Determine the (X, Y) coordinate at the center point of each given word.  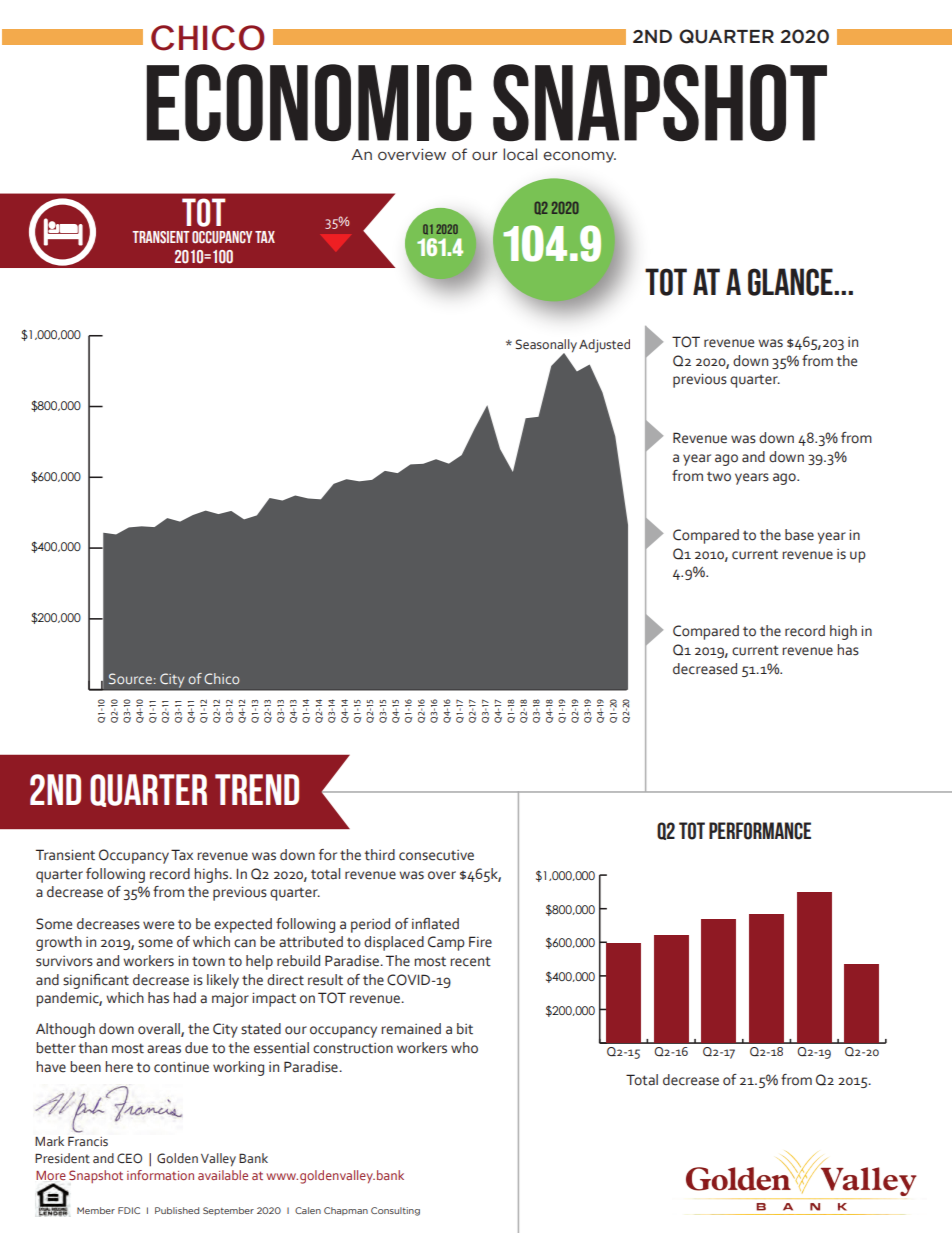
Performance (760, 831)
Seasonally (546, 347)
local (520, 154)
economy (579, 157)
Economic (309, 103)
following (115, 875)
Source (130, 678)
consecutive (436, 855)
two (719, 477)
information (160, 1175)
